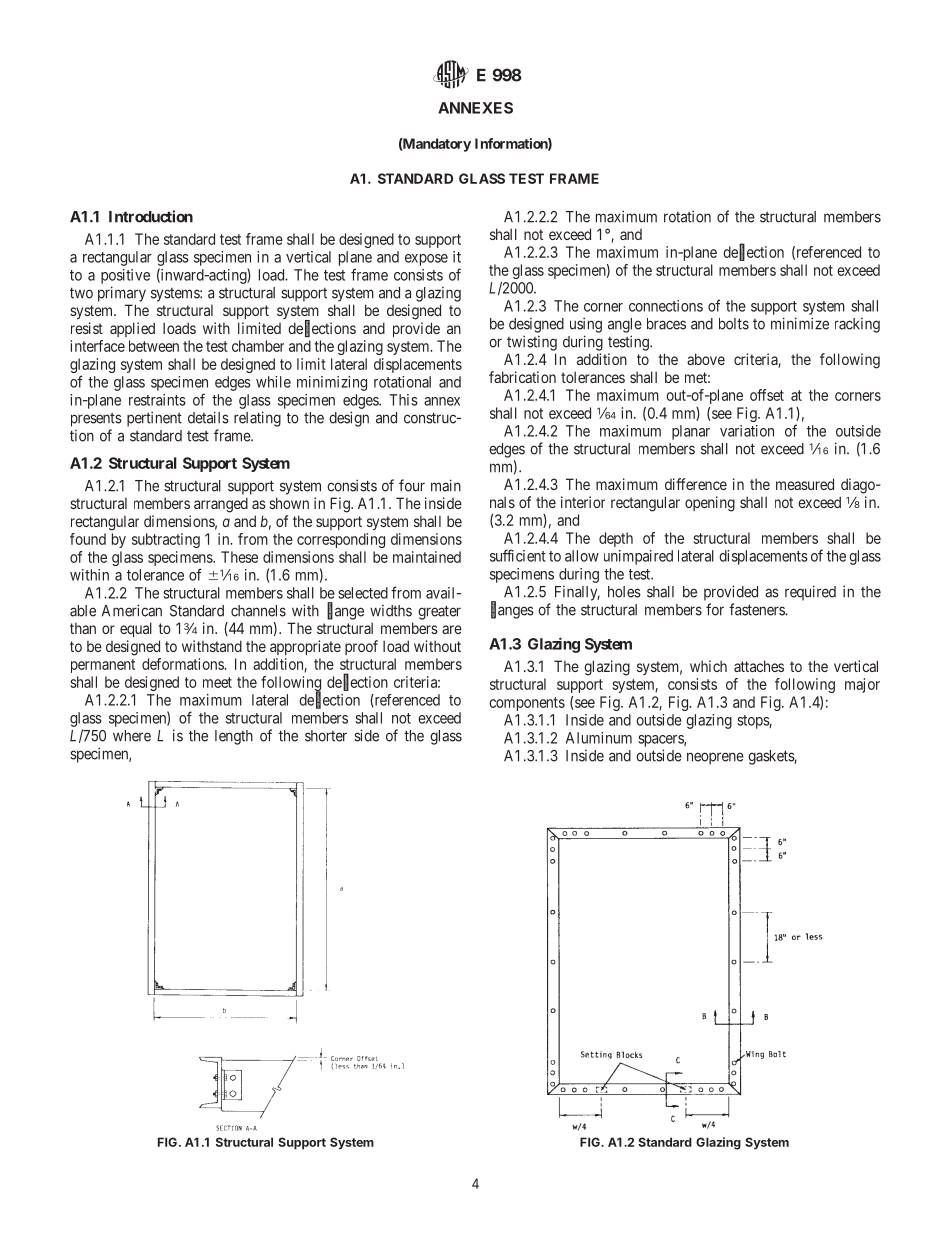 This screenshot has width=952, height=1233. I want to click on opening, so click(710, 504).
